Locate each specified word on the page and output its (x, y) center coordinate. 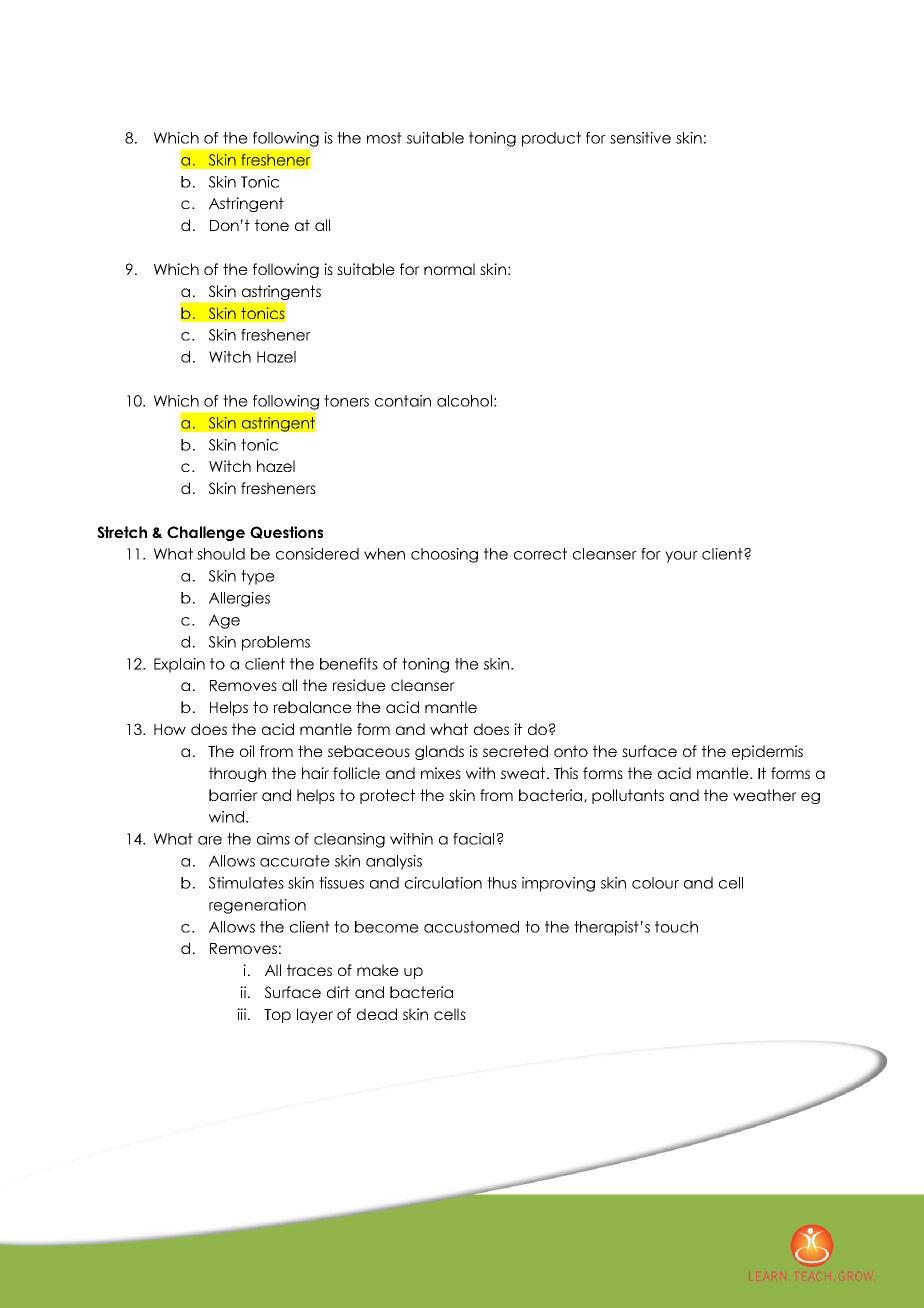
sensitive (640, 138)
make (378, 970)
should (221, 554)
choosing (444, 555)
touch (676, 927)
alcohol (464, 401)
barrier (233, 795)
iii (241, 1014)
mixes (441, 773)
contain (403, 401)
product (551, 139)
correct (540, 554)
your (681, 557)
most (384, 138)
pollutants (628, 796)
